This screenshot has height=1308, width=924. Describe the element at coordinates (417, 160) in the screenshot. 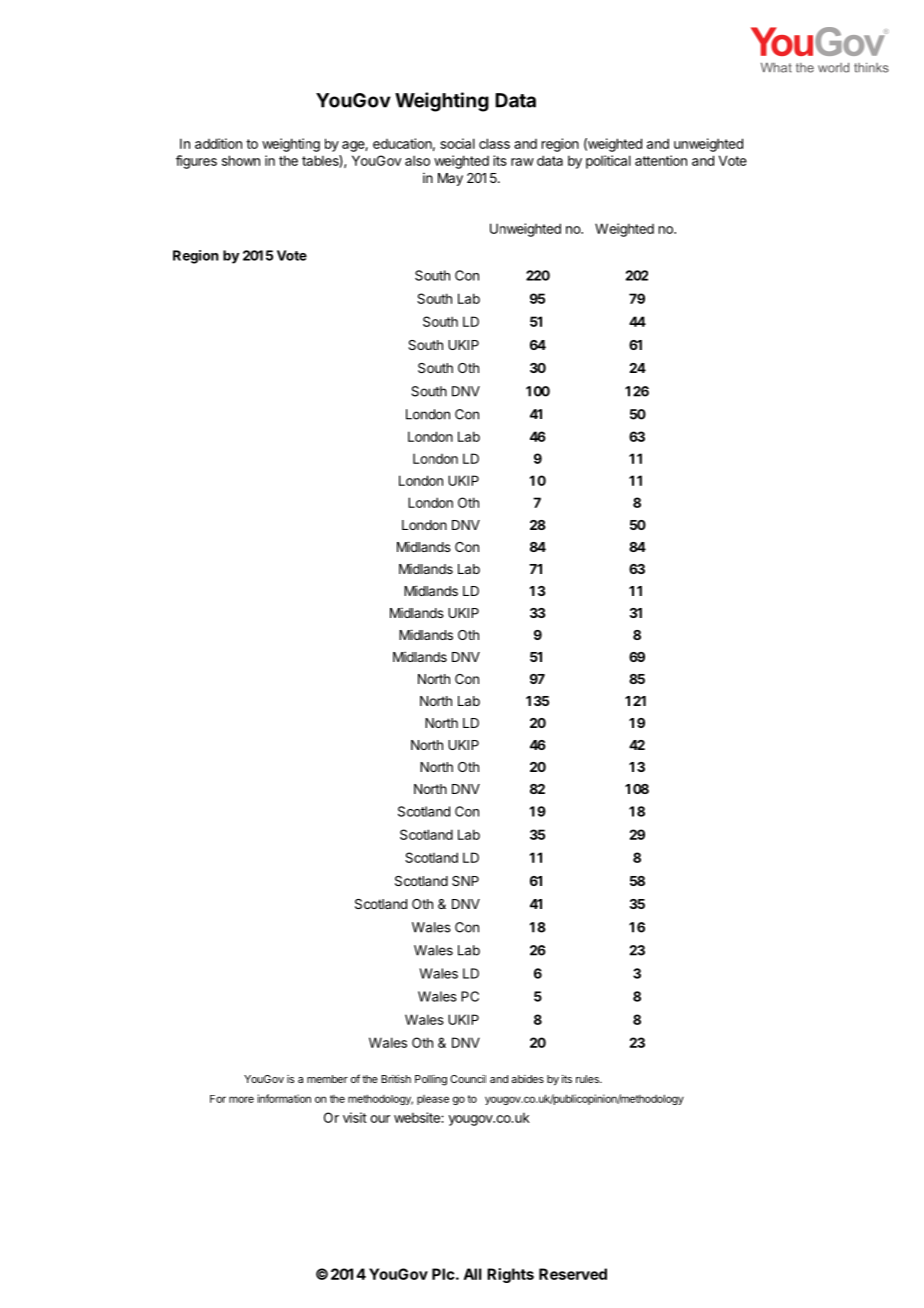

I see `also` at that location.
